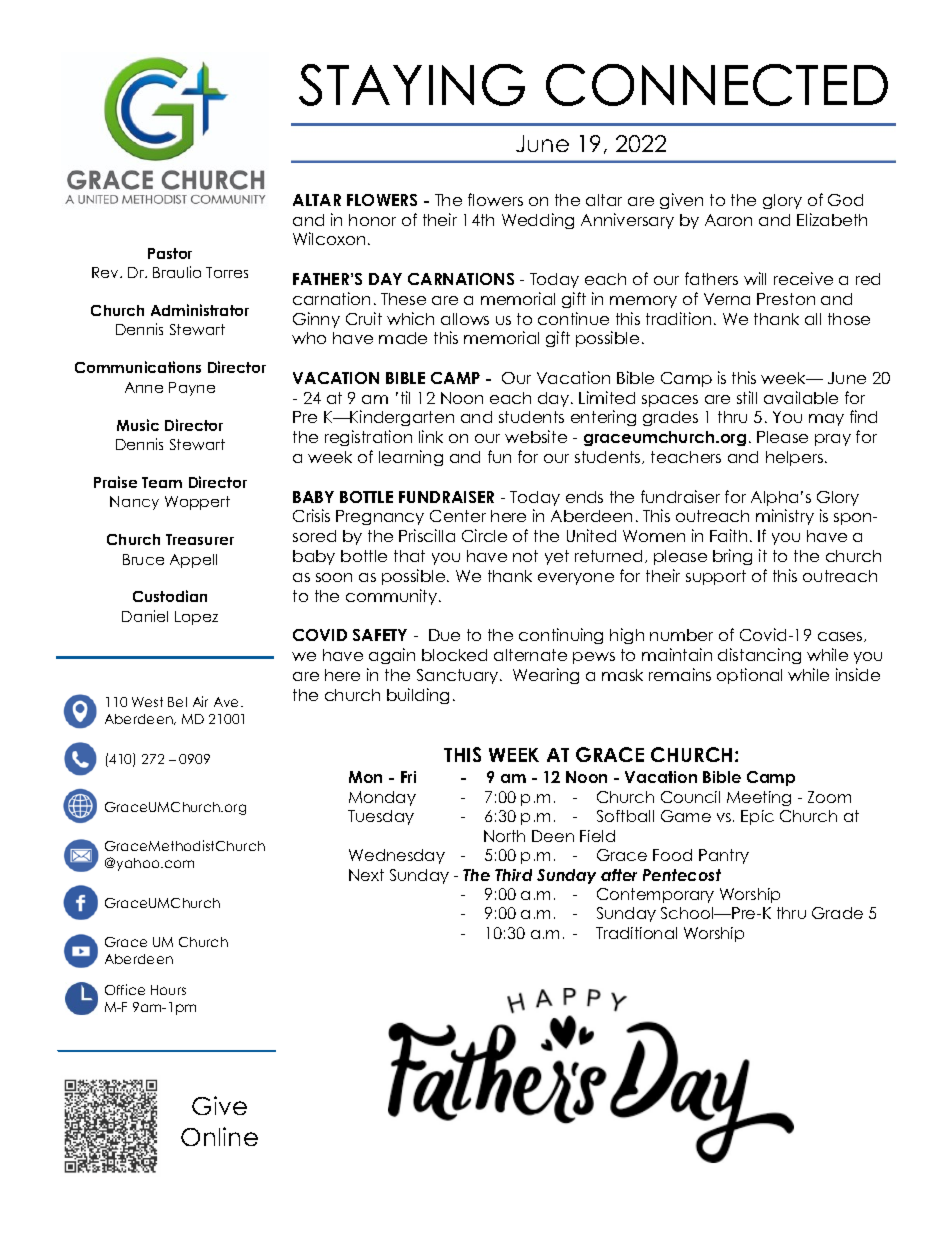 This screenshot has width=952, height=1233. What do you see at coordinates (794, 458) in the screenshot?
I see `helpers` at bounding box center [794, 458].
